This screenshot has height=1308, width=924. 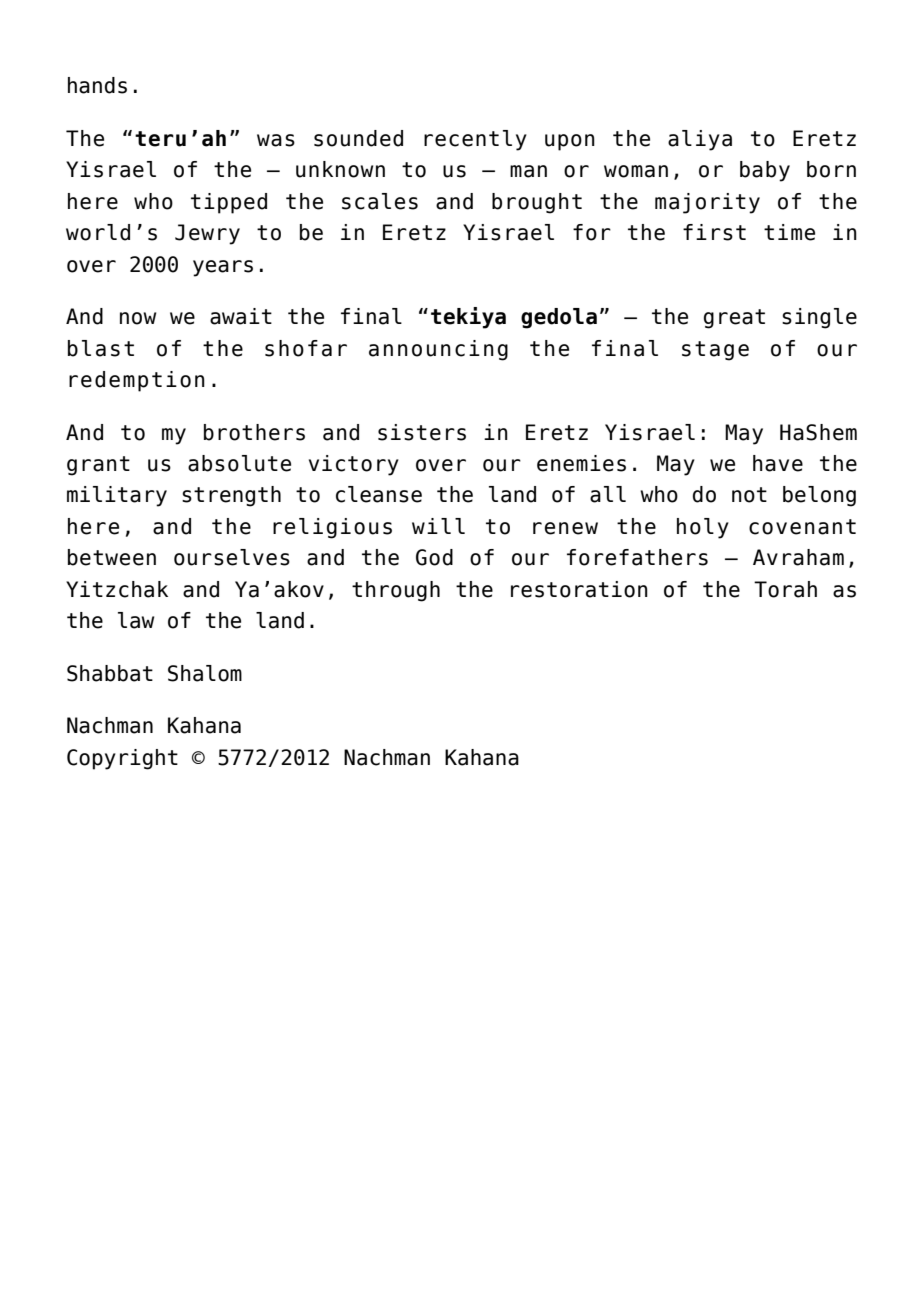 What do you see at coordinates (778, 463) in the screenshot?
I see `have` at bounding box center [778, 463].
